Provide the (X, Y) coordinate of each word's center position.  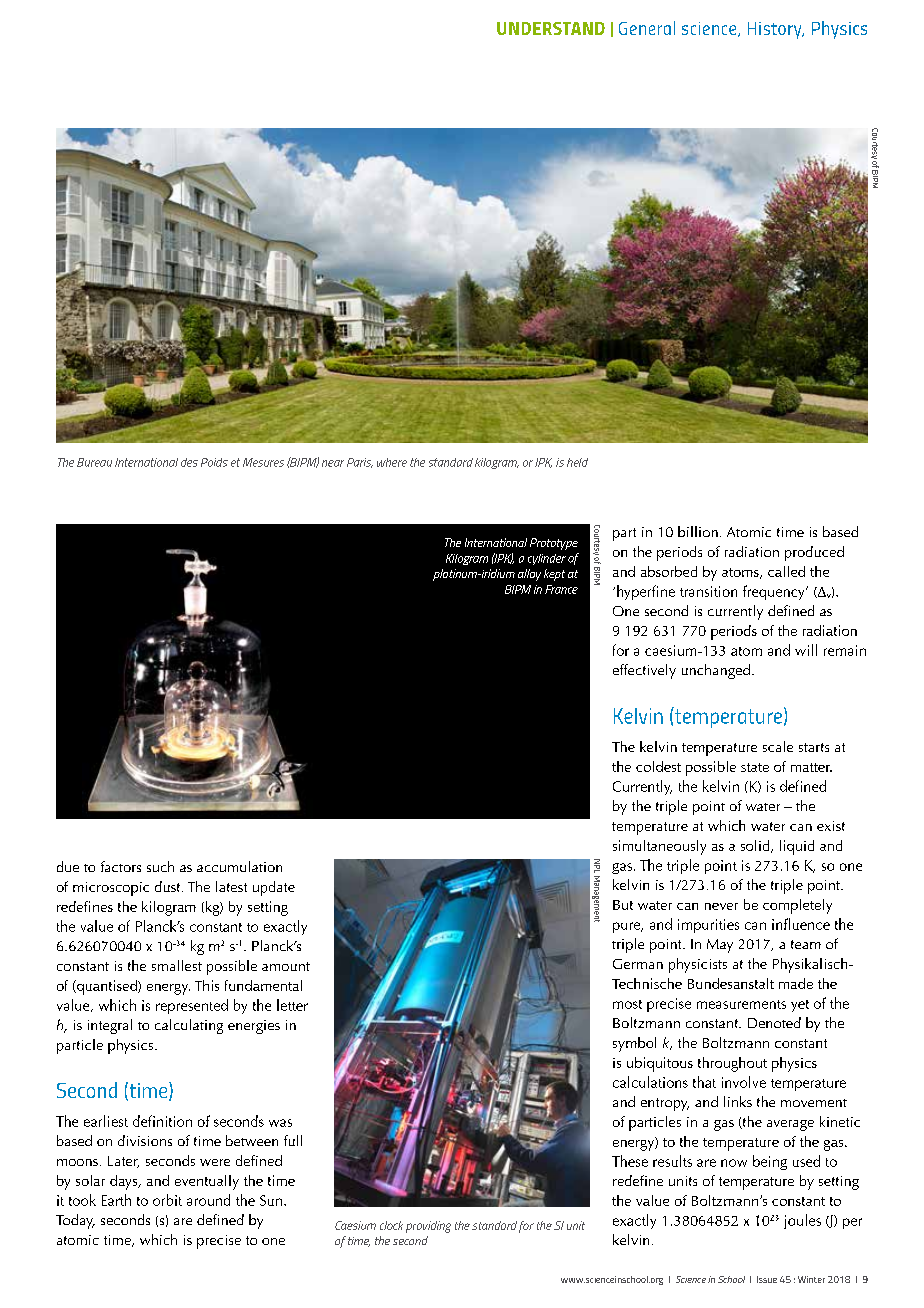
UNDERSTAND (551, 28)
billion (698, 531)
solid (756, 846)
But (623, 905)
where (392, 462)
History (776, 30)
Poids (214, 462)
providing (428, 1227)
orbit (167, 1200)
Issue (767, 1279)
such (160, 866)
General (647, 28)
